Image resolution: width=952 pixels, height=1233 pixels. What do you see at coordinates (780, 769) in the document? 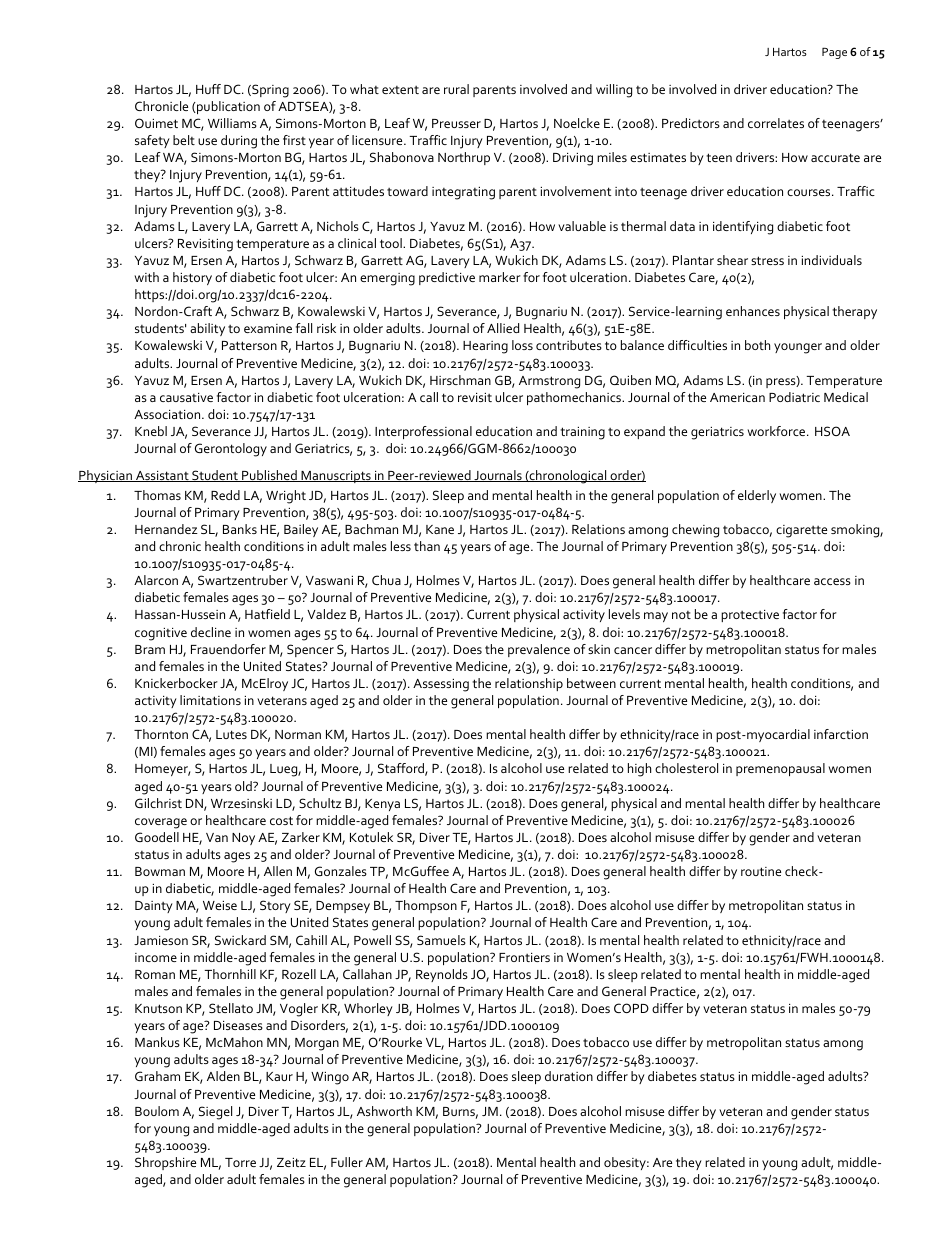
I see `premenopausal` at bounding box center [780, 769].
